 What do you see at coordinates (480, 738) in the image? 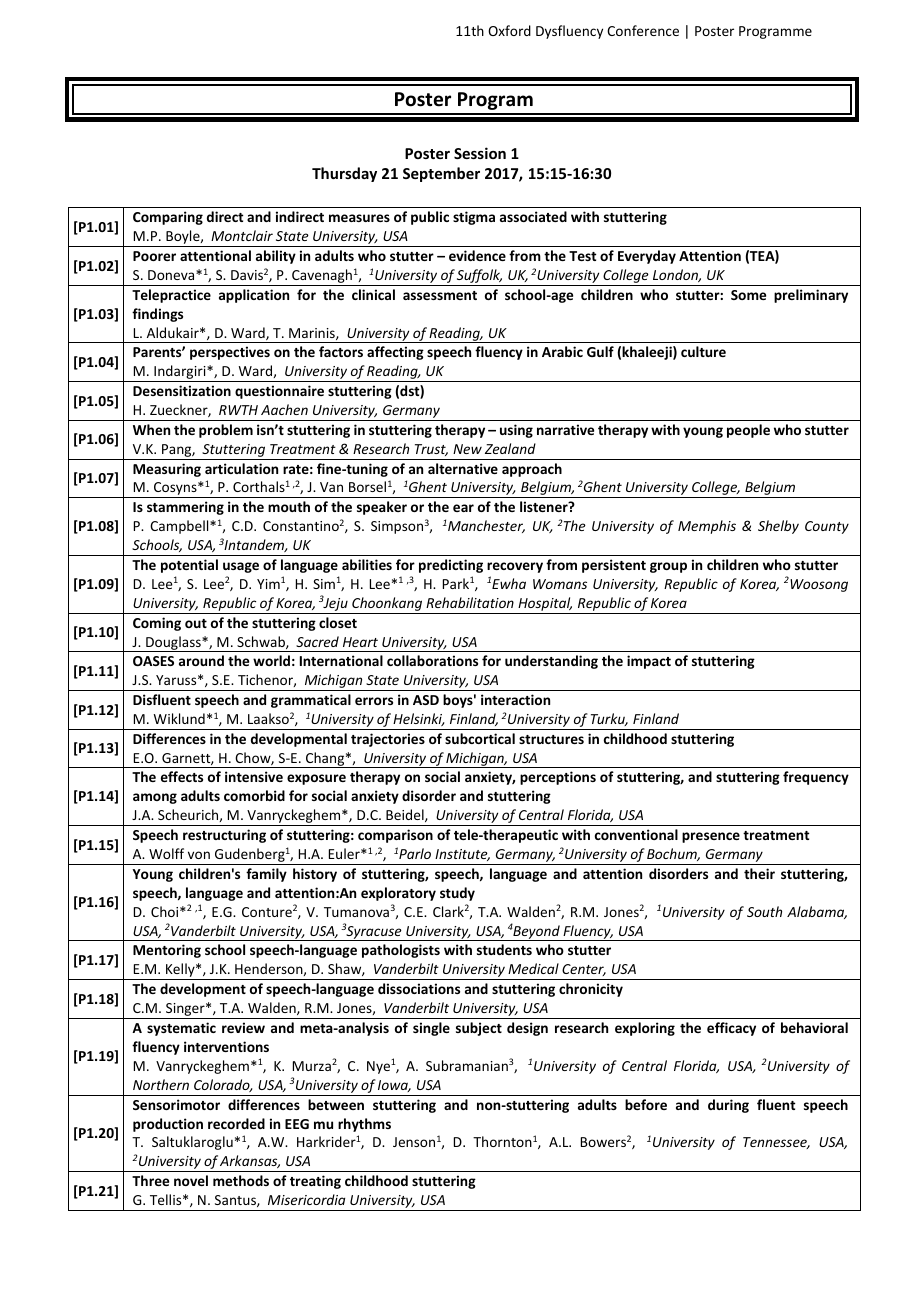
I see `subcortical` at bounding box center [480, 738].
